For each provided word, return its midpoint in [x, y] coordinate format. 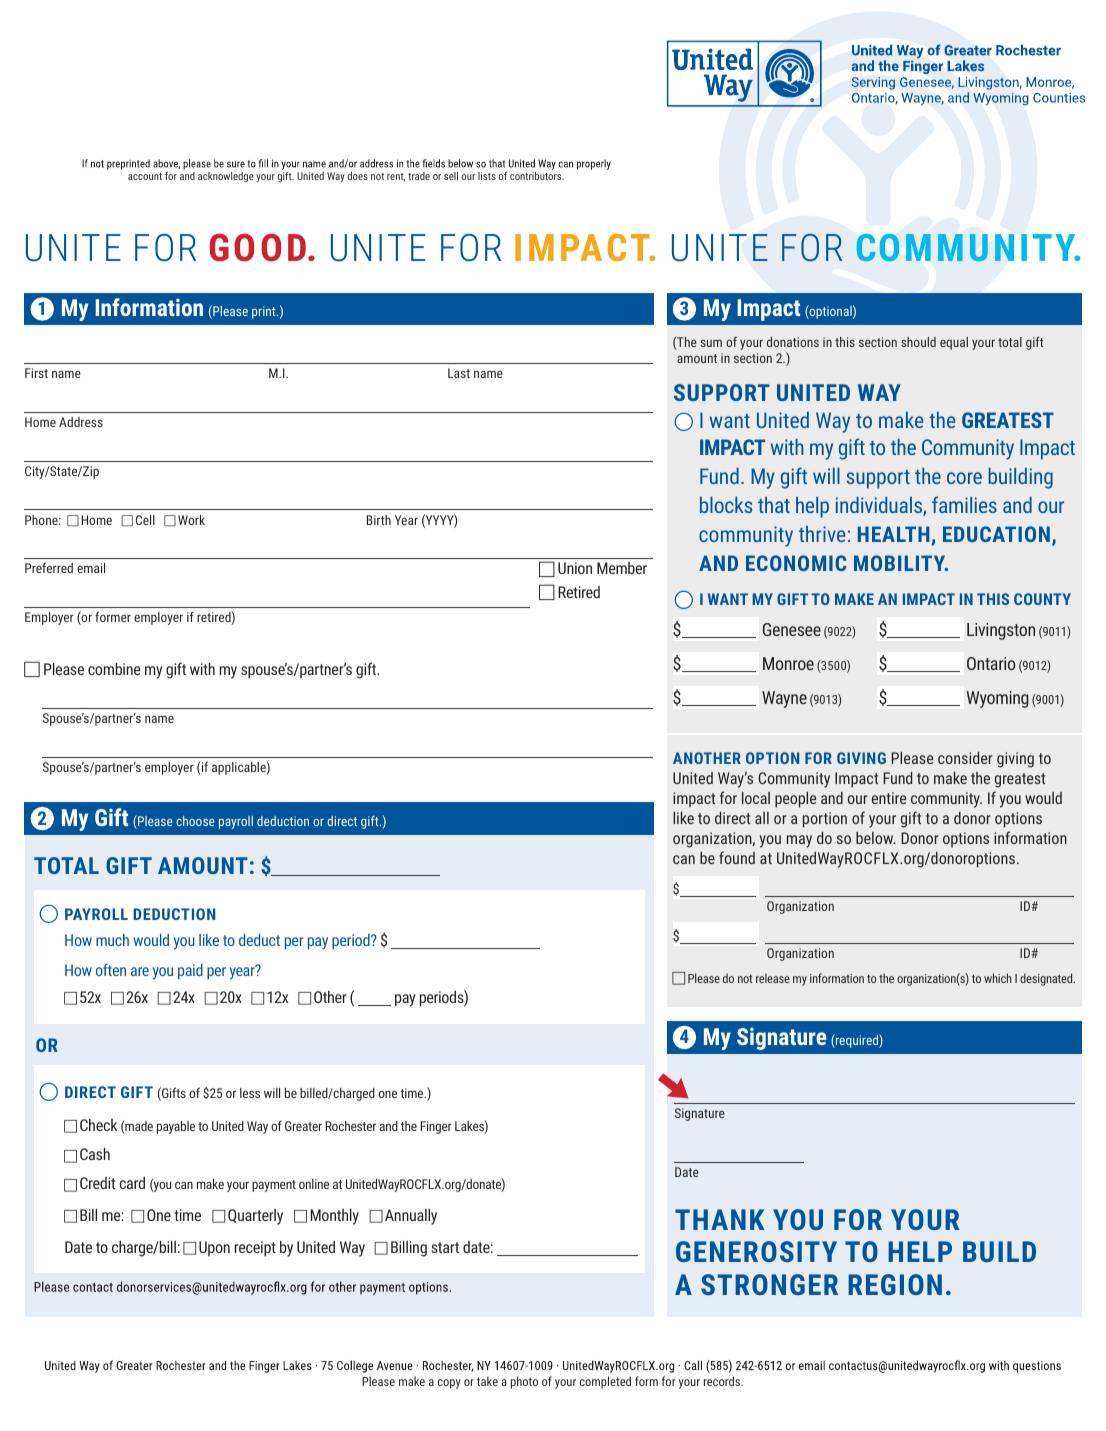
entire [889, 798]
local [756, 798]
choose [195, 821]
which [998, 978]
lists [487, 176]
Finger [436, 1127]
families [964, 504]
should [918, 342]
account [145, 176]
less [250, 1093]
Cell [145, 520]
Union [575, 568]
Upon [214, 1248]
